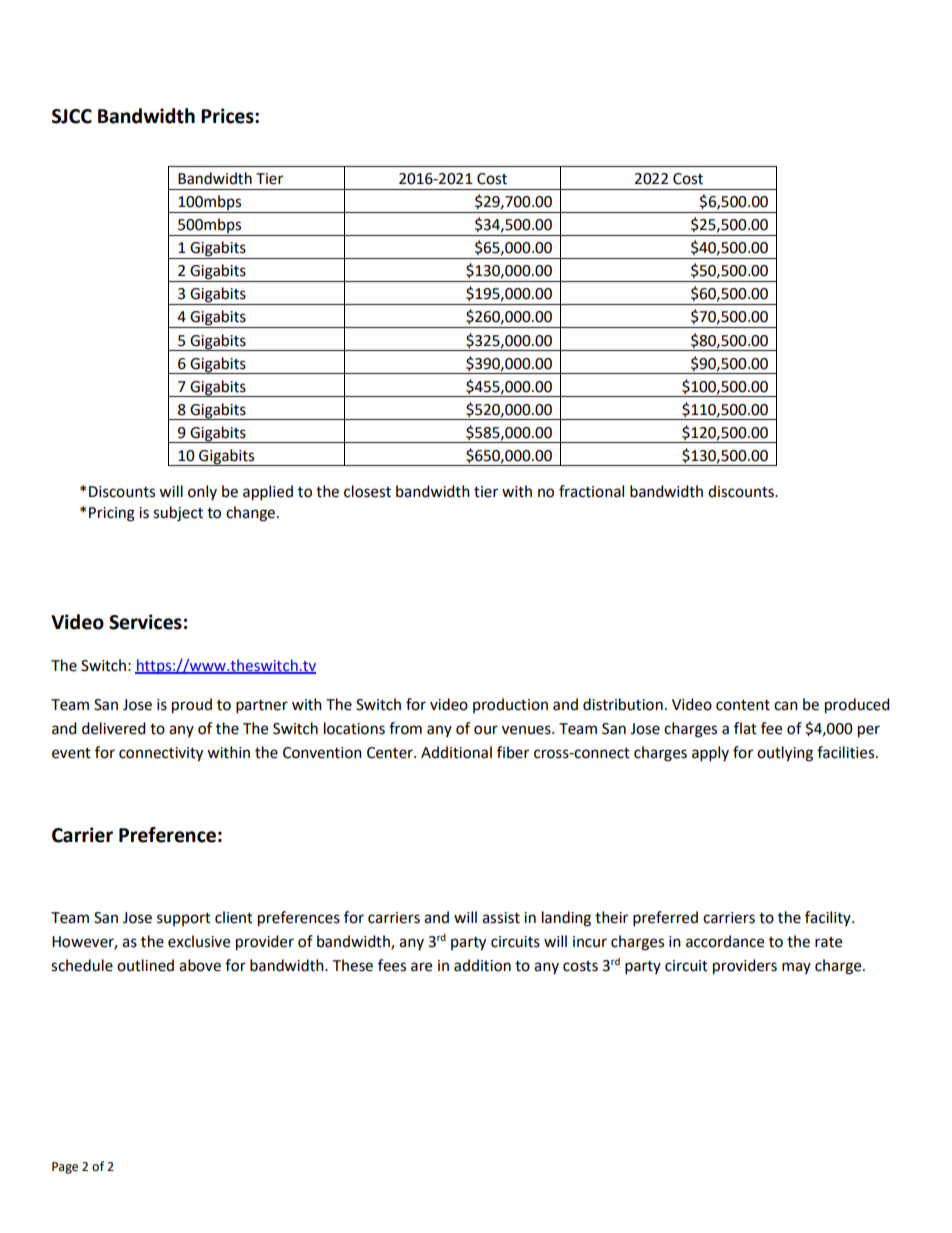  Describe the element at coordinates (178, 514) in the screenshot. I see `subject` at that location.
